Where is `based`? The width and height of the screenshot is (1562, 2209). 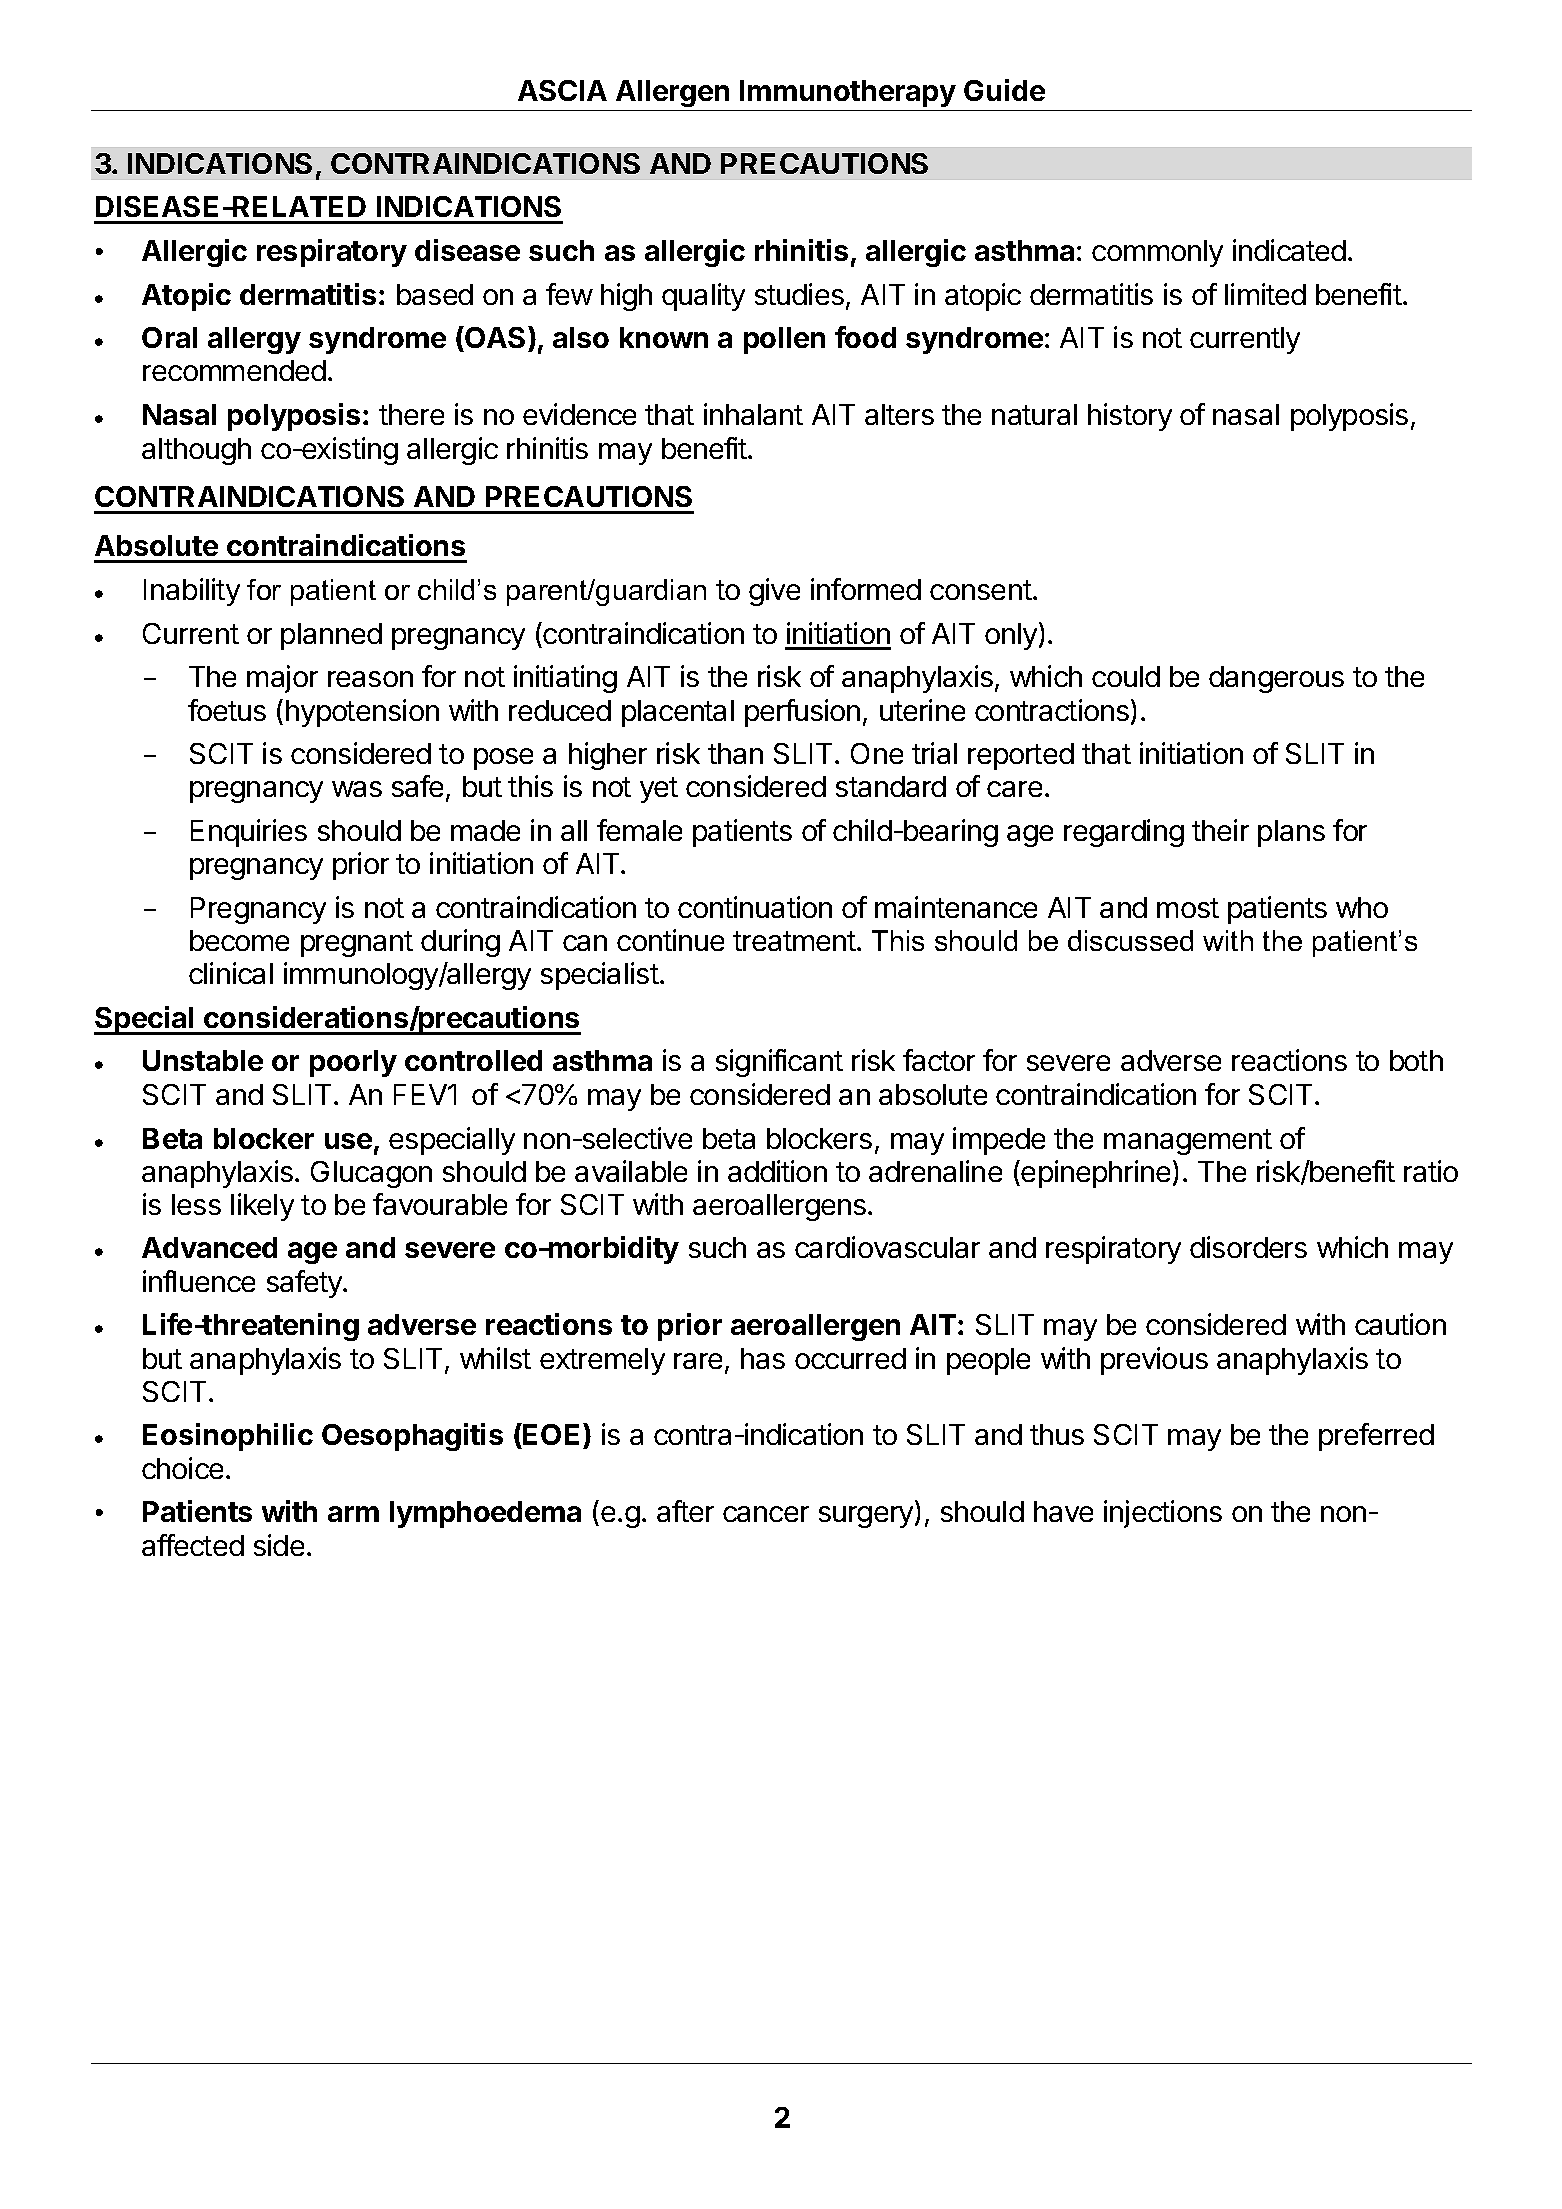
based is located at coordinates (435, 294).
